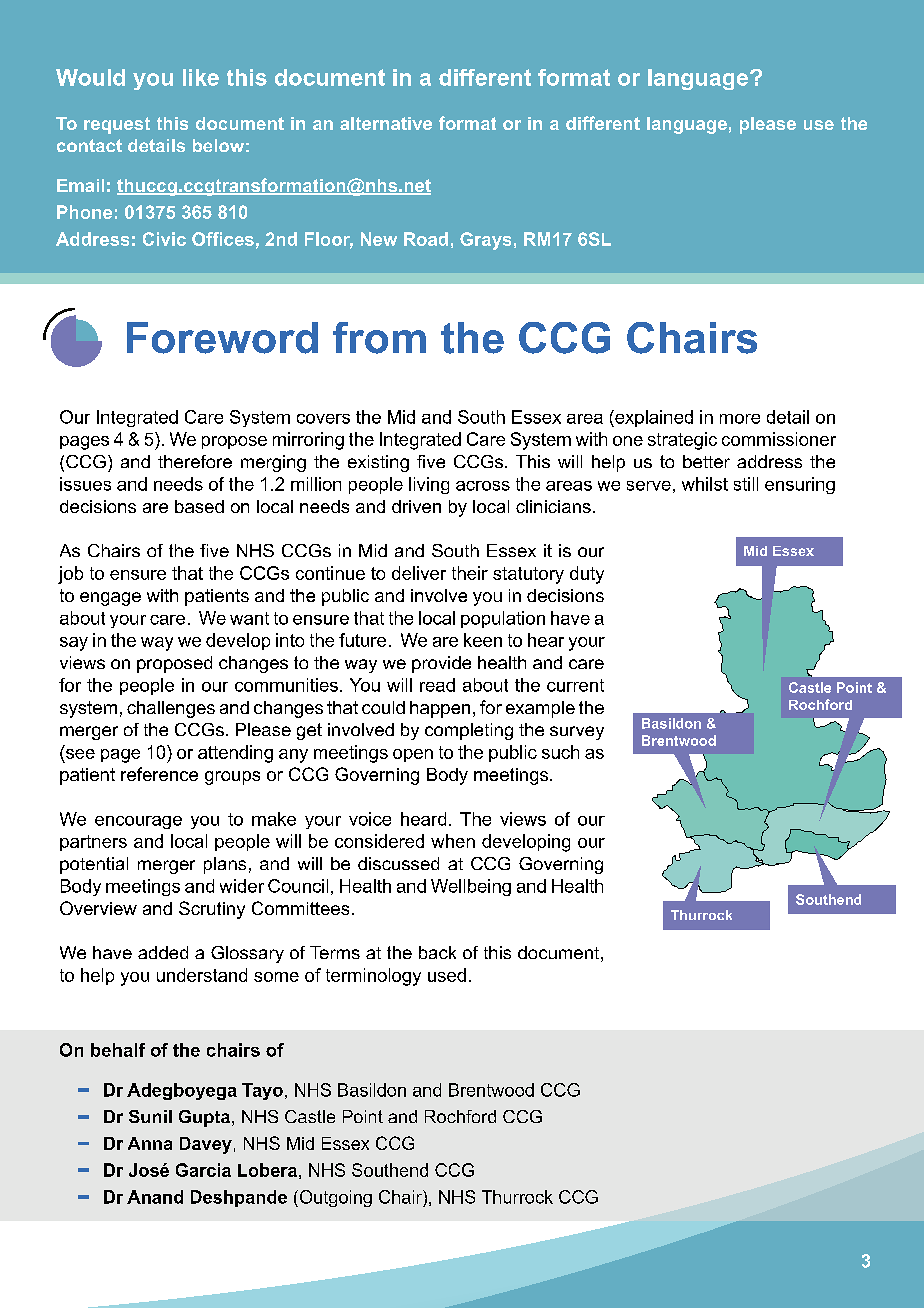  What do you see at coordinates (386, 123) in the screenshot?
I see `alternative` at bounding box center [386, 123].
